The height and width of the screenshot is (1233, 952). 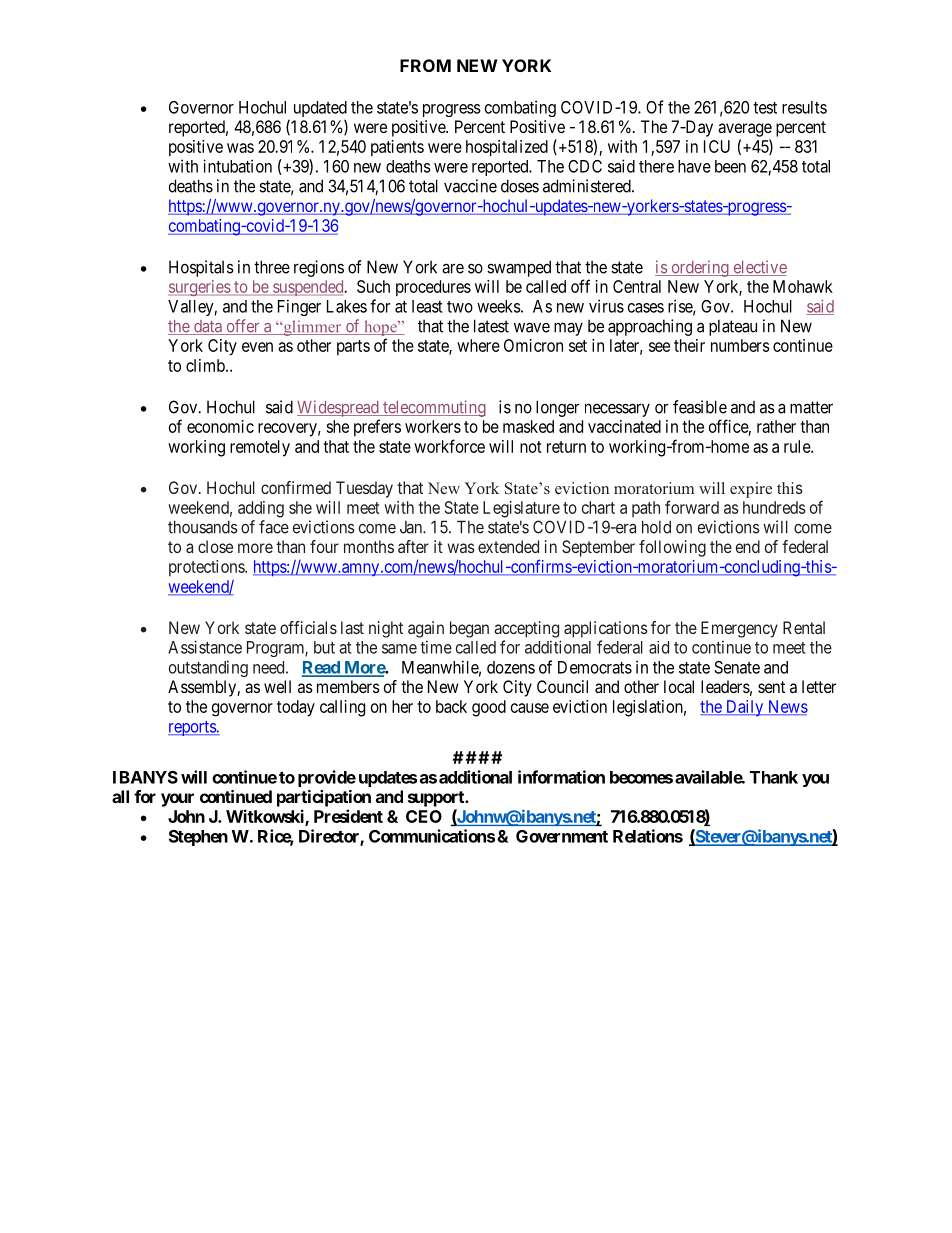 What do you see at coordinates (507, 148) in the screenshot?
I see `hospitalized` at bounding box center [507, 148].
